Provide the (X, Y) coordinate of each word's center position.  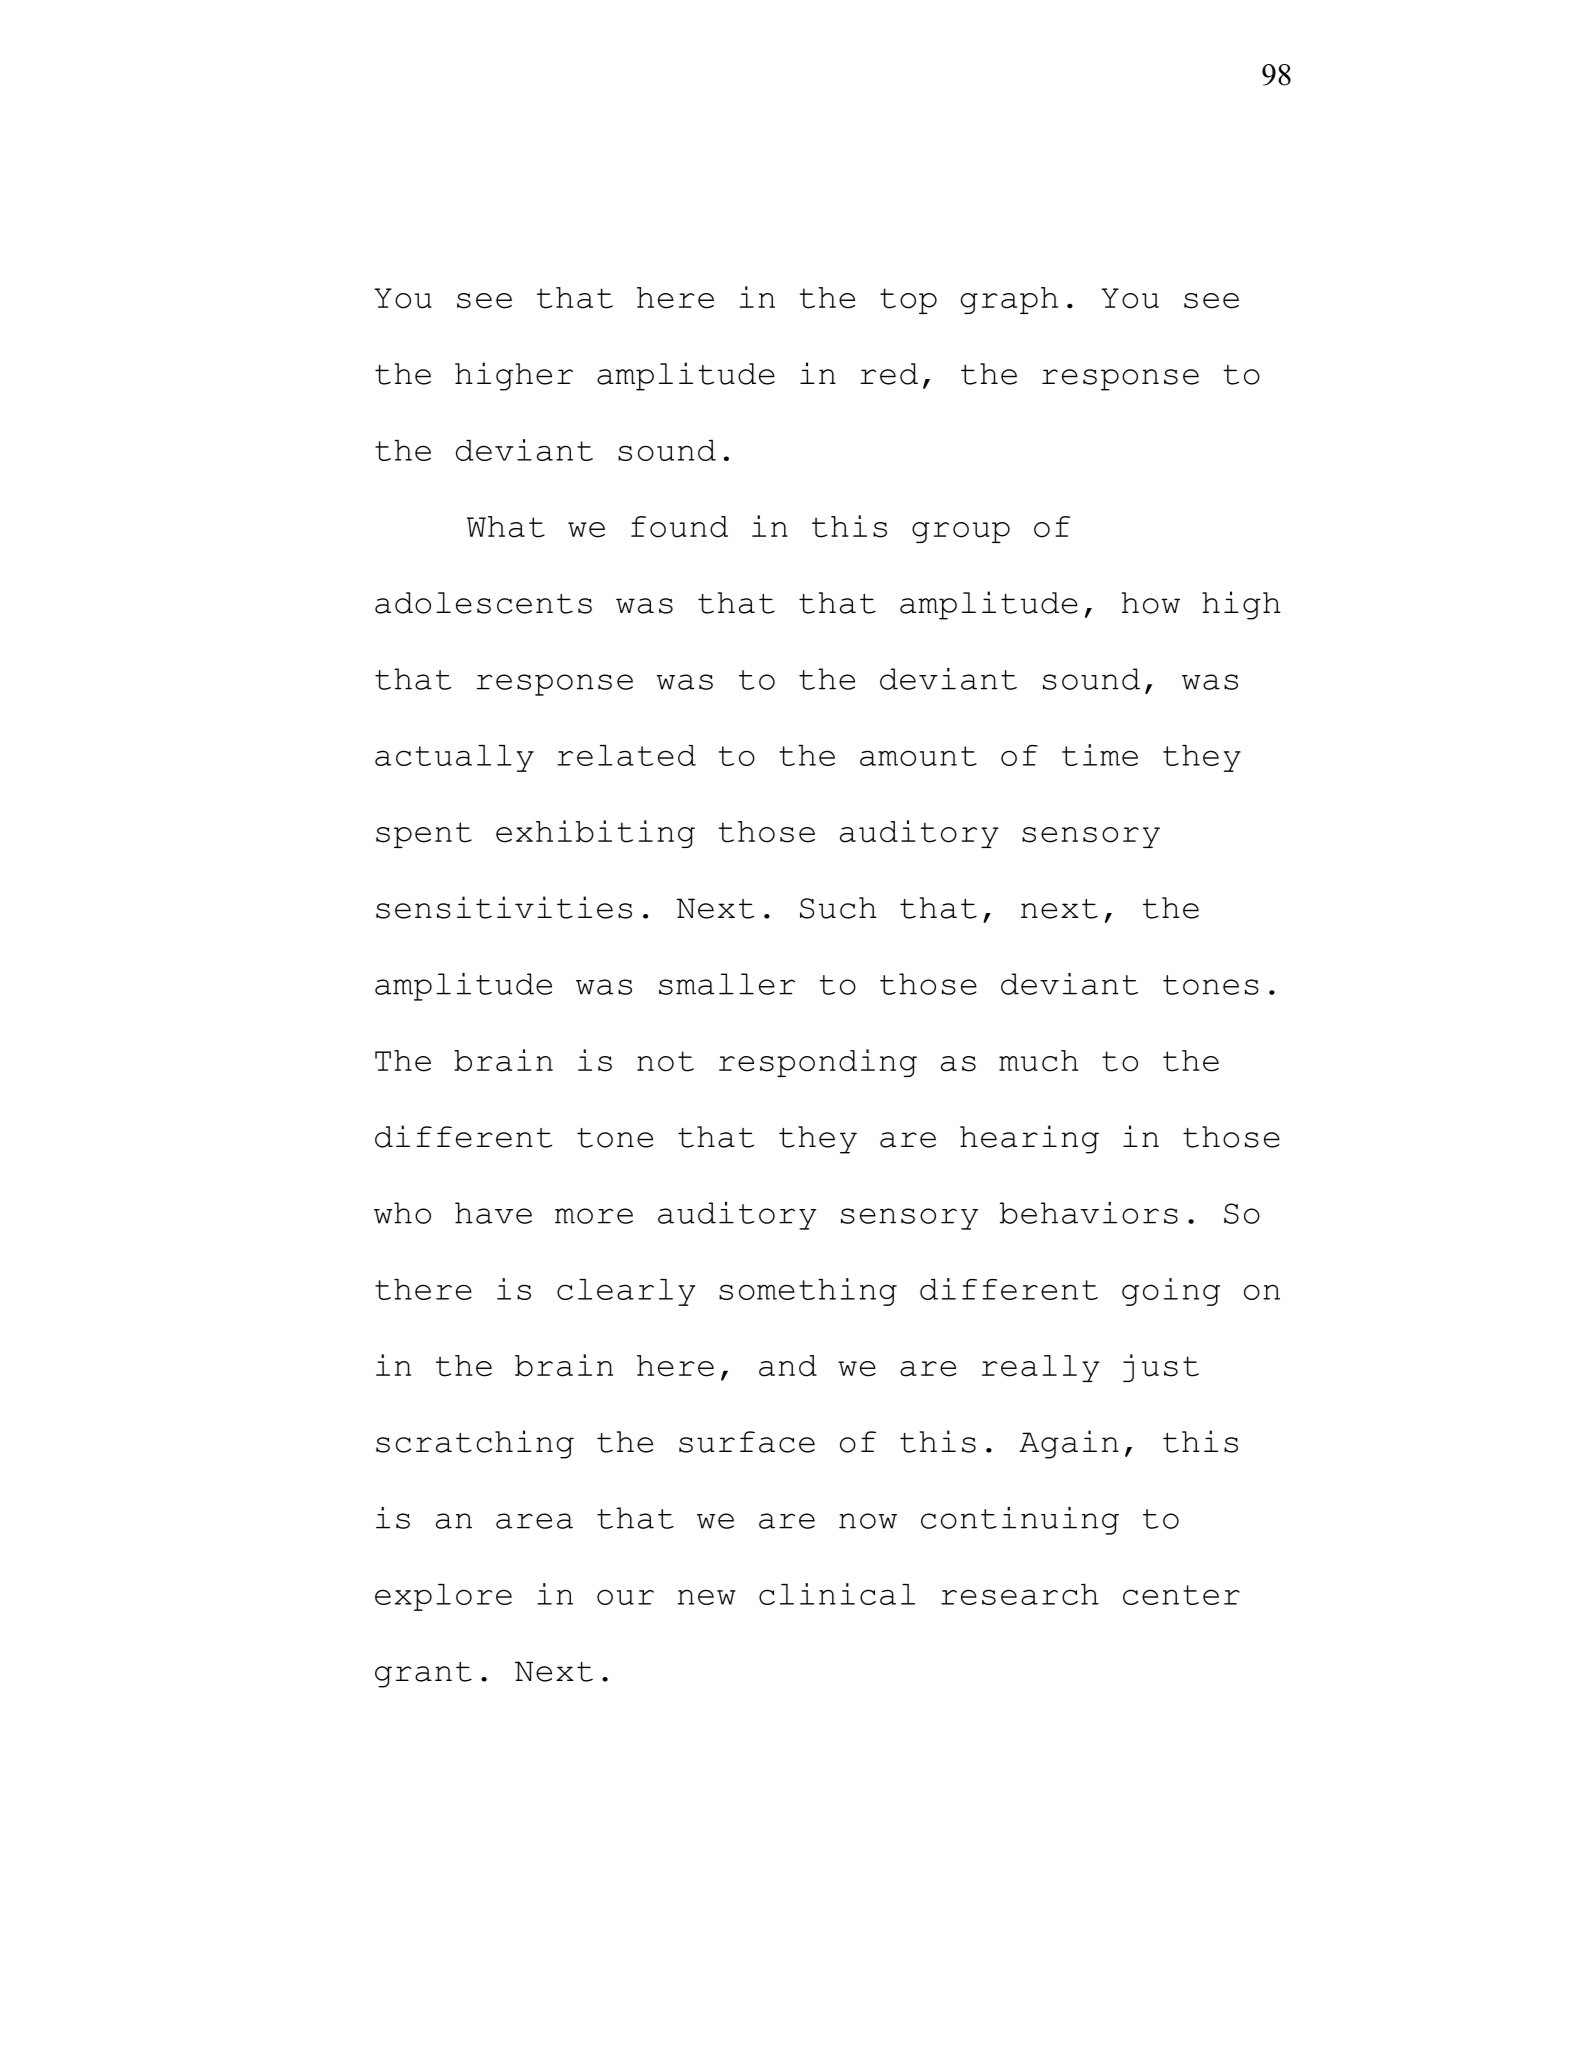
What (506, 527)
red (889, 374)
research (1020, 1594)
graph (1009, 300)
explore (443, 1597)
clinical (837, 1594)
